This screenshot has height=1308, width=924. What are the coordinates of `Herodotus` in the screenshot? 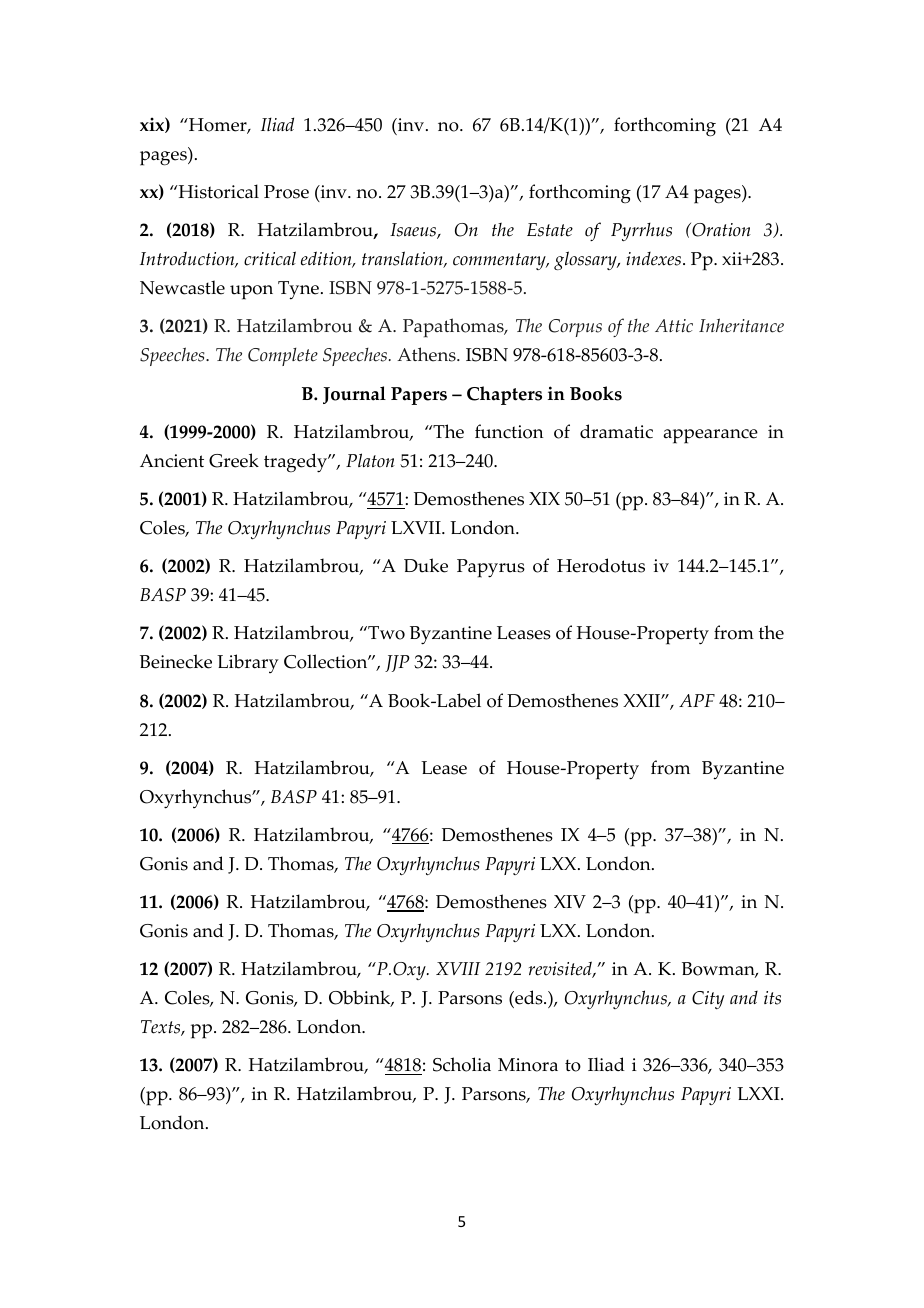 It's located at (601, 565).
